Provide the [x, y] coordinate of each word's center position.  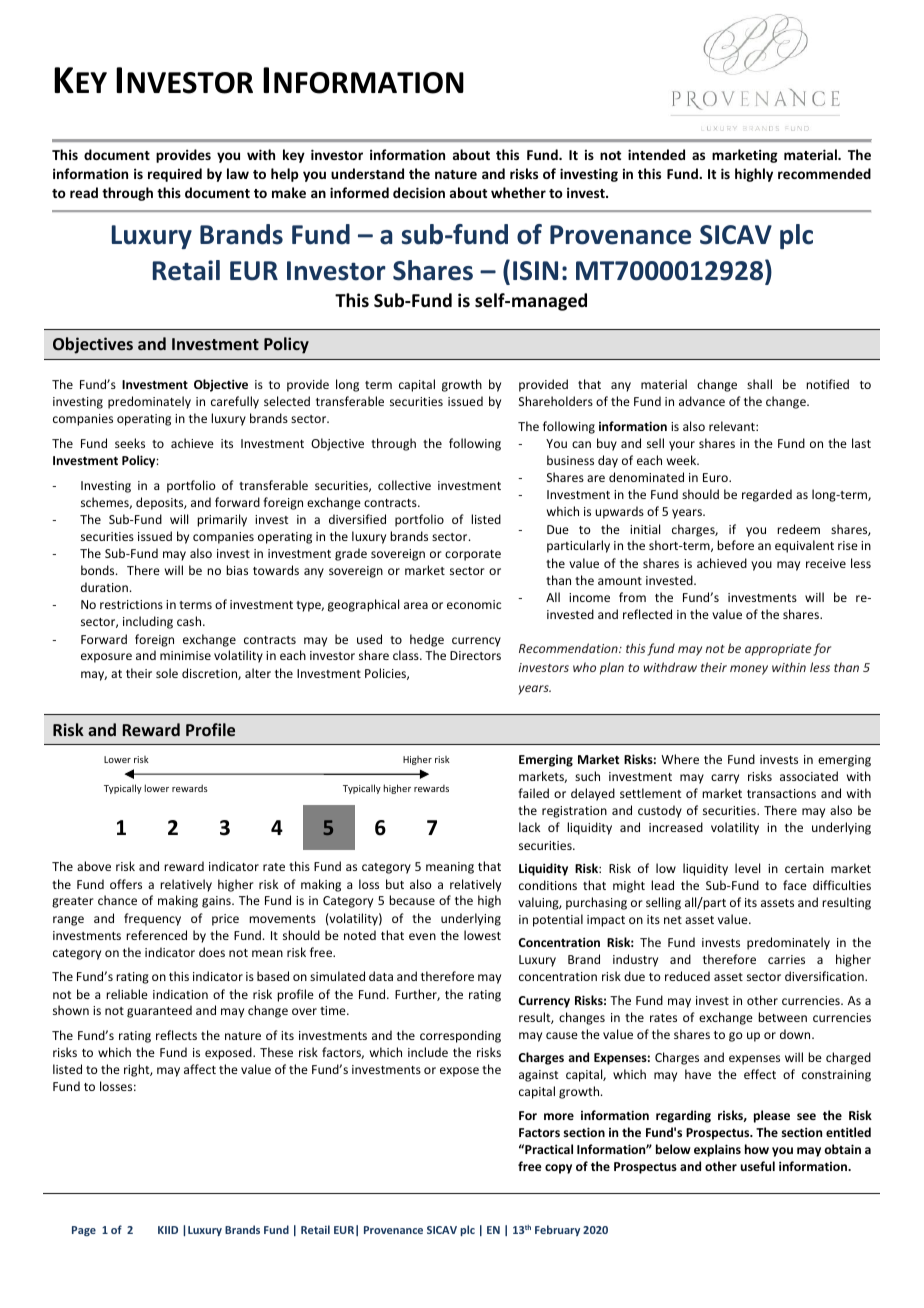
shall [759, 384]
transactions [781, 793]
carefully [235, 402]
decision [419, 192]
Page [84, 1231]
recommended [824, 173]
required [175, 175]
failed [533, 793]
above [94, 866]
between [782, 1017]
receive [826, 563]
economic [474, 604]
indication [180, 994]
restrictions [131, 604]
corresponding [460, 1036]
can [581, 444]
